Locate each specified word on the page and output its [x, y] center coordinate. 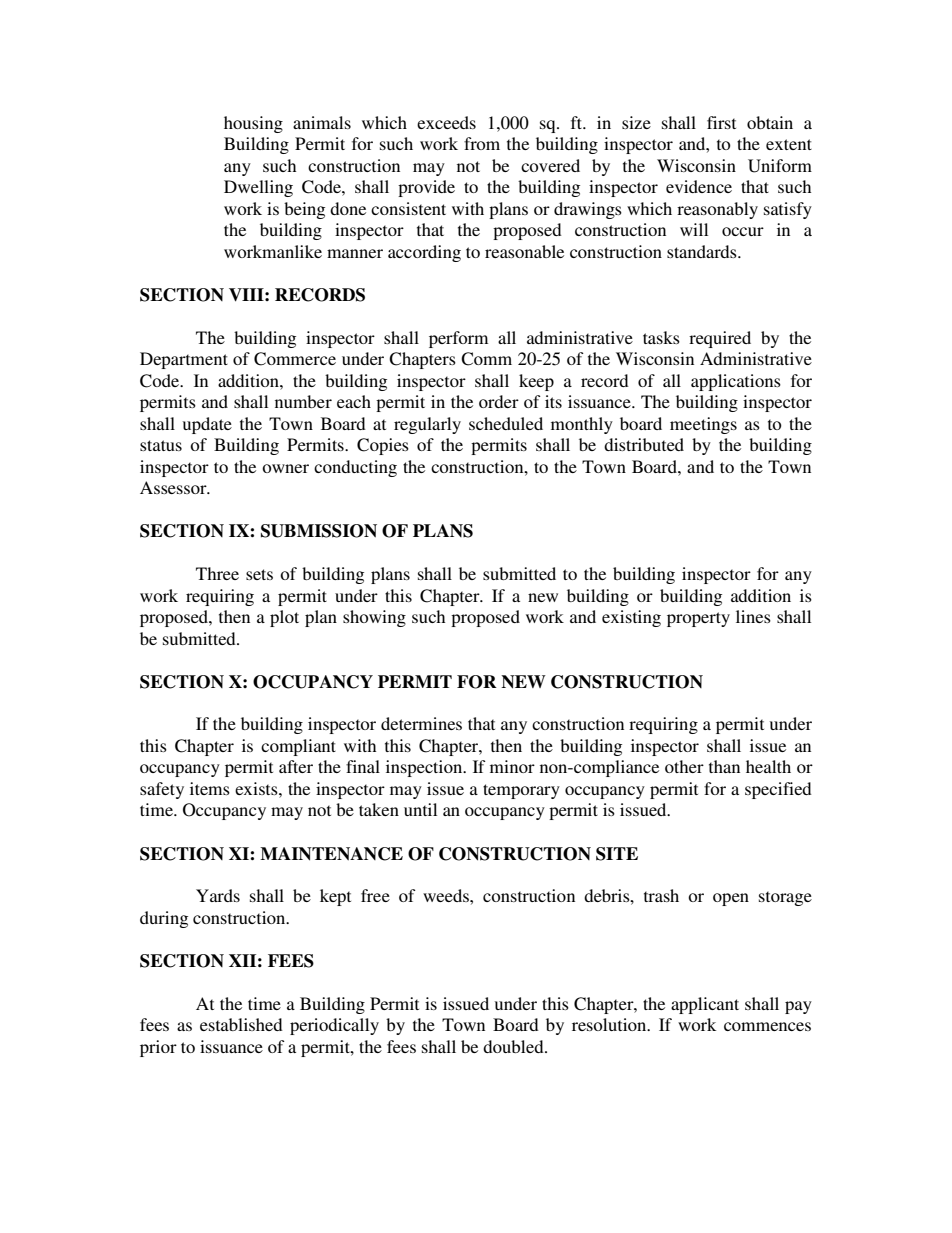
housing [253, 124]
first [721, 122]
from [482, 143]
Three [217, 573]
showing [374, 618]
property [698, 619]
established [241, 1024]
